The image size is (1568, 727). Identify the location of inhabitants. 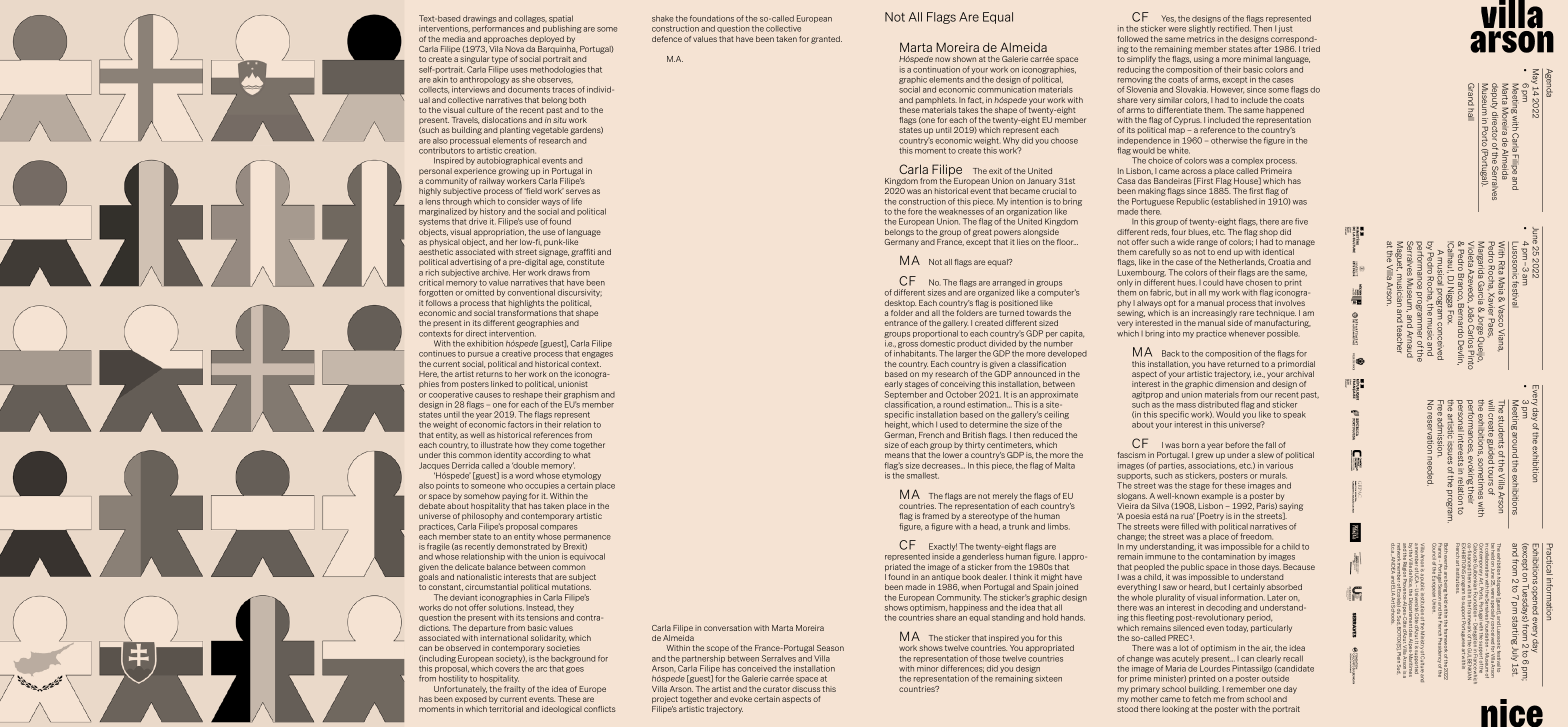
(915, 353).
